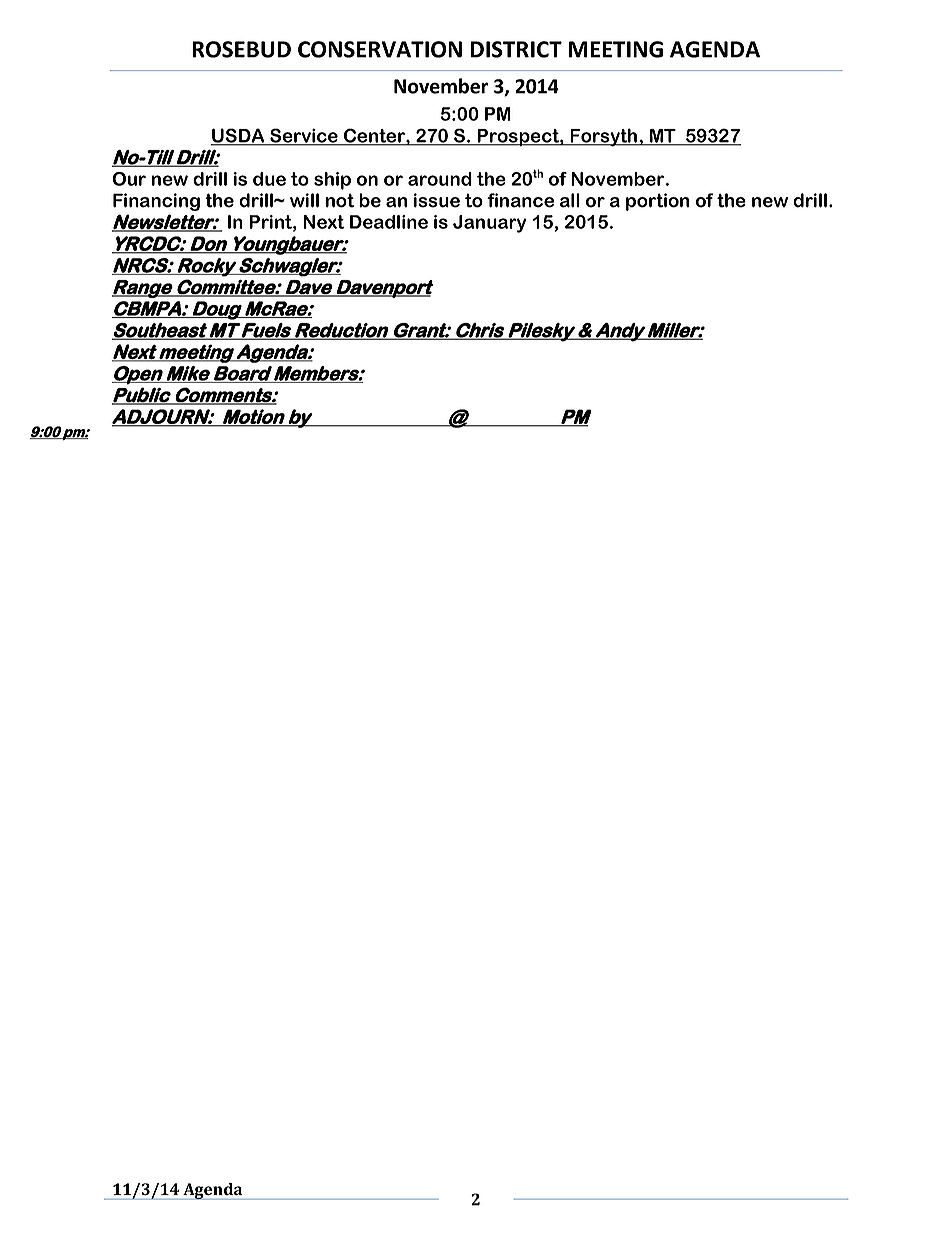 The height and width of the screenshot is (1233, 952). Describe the element at coordinates (239, 136) in the screenshot. I see `USDA` at that location.
